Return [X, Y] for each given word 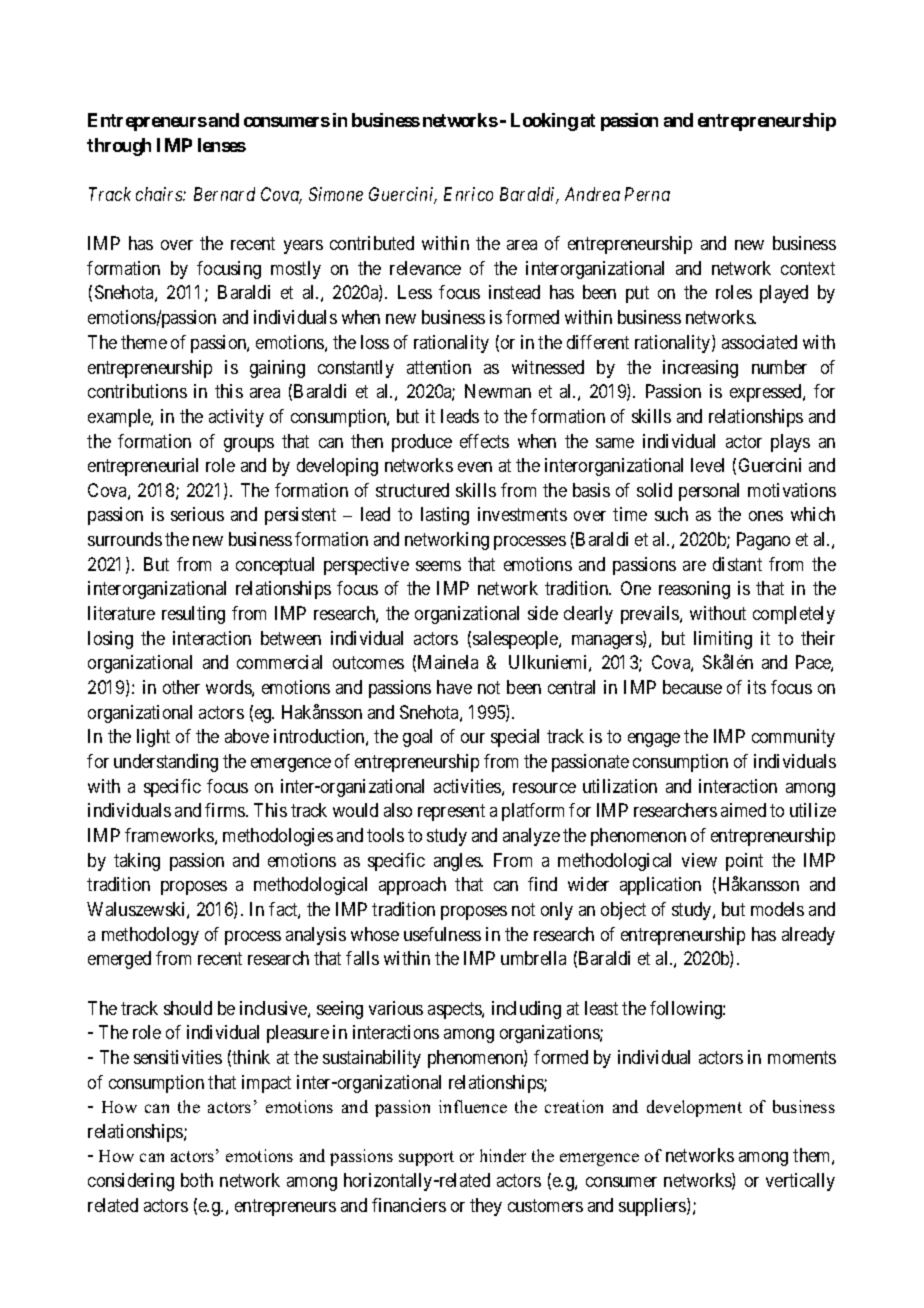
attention [439, 367]
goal [417, 738]
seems [438, 566]
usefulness [442, 934]
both [197, 1180]
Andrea [592, 194]
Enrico [468, 194]
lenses [222, 145]
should [188, 1008]
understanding [166, 763]
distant [737, 564]
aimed [743, 810]
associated [759, 342]
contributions [137, 391]
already [808, 936]
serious [197, 514]
